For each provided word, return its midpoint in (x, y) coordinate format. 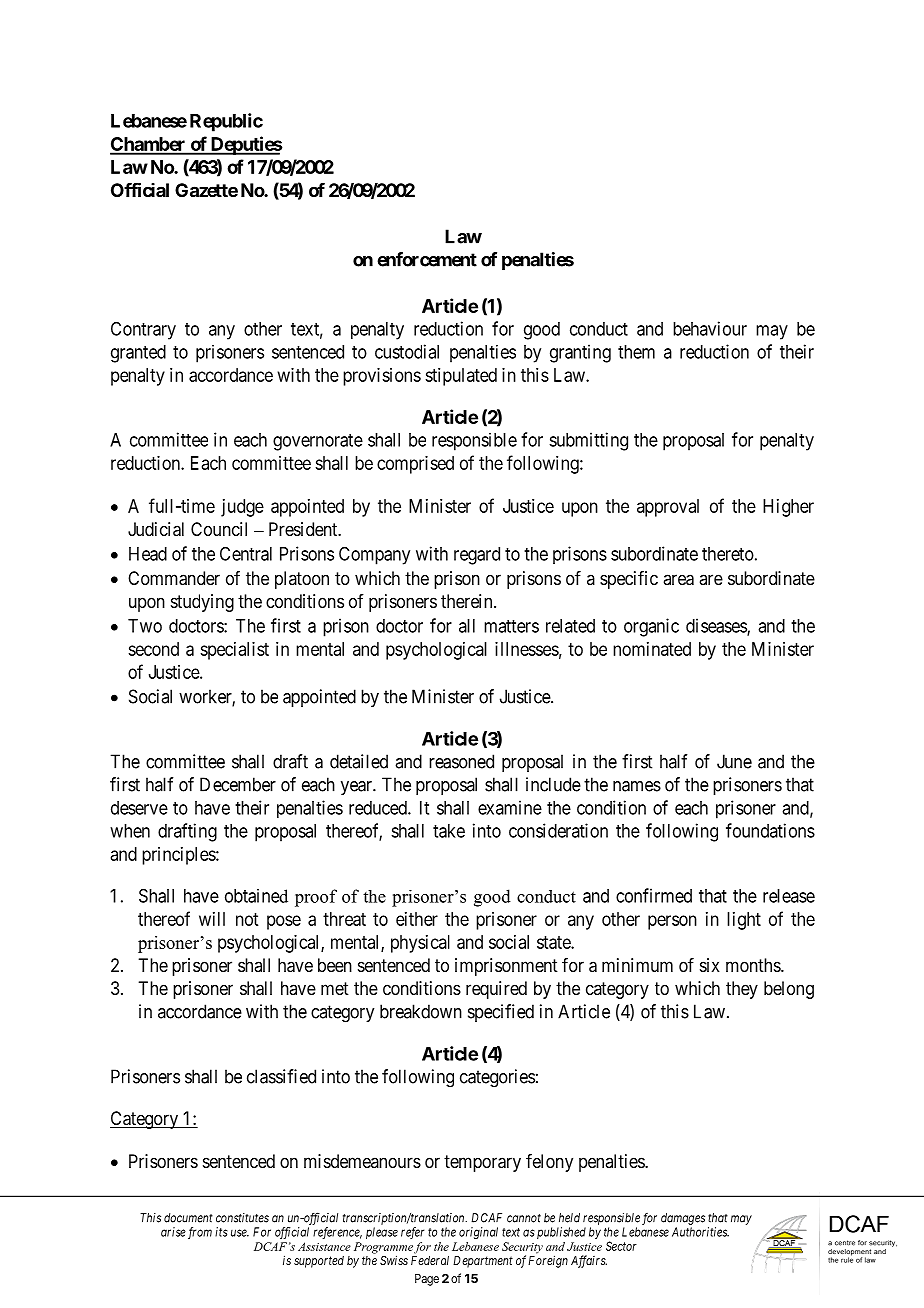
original (478, 1233)
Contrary (143, 330)
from (200, 1233)
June (734, 761)
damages (683, 1219)
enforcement (427, 259)
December (238, 784)
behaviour (710, 328)
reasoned (461, 761)
